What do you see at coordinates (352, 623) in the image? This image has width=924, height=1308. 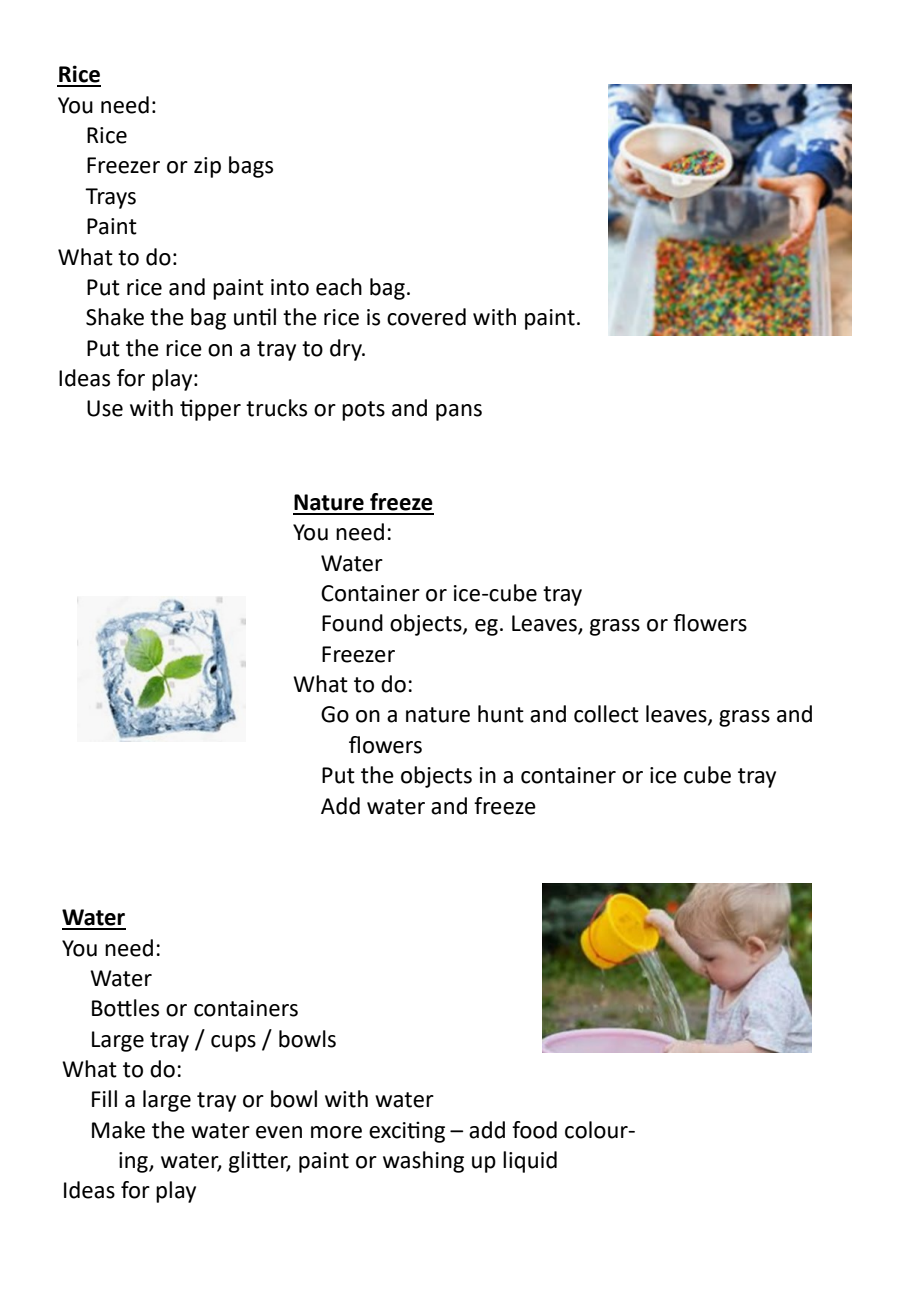 I see `Found` at bounding box center [352, 623].
